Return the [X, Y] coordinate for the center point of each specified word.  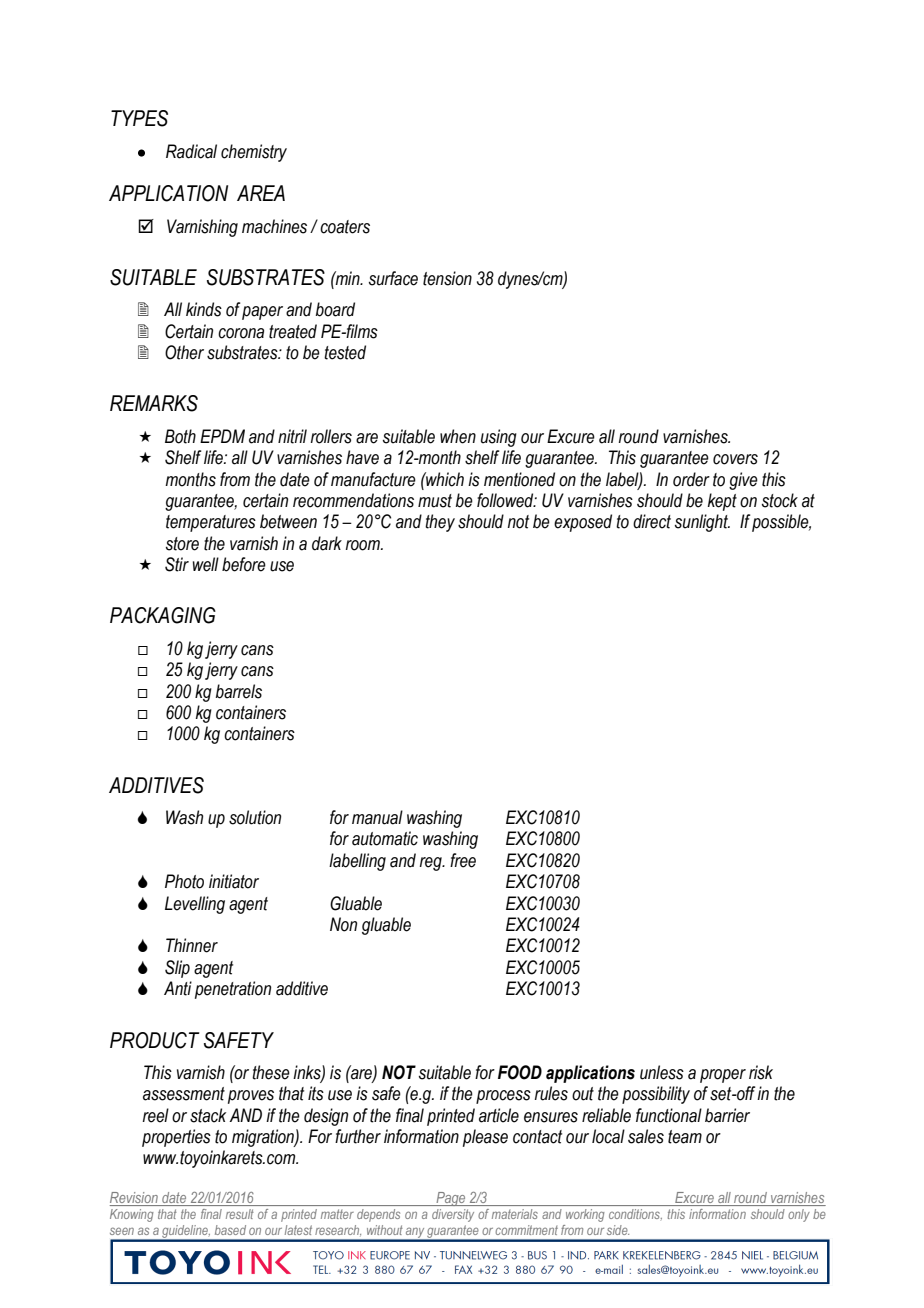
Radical [191, 151]
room [364, 545]
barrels [239, 691]
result [239, 1214]
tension [447, 278]
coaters [345, 227]
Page [451, 1199]
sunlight [702, 523]
